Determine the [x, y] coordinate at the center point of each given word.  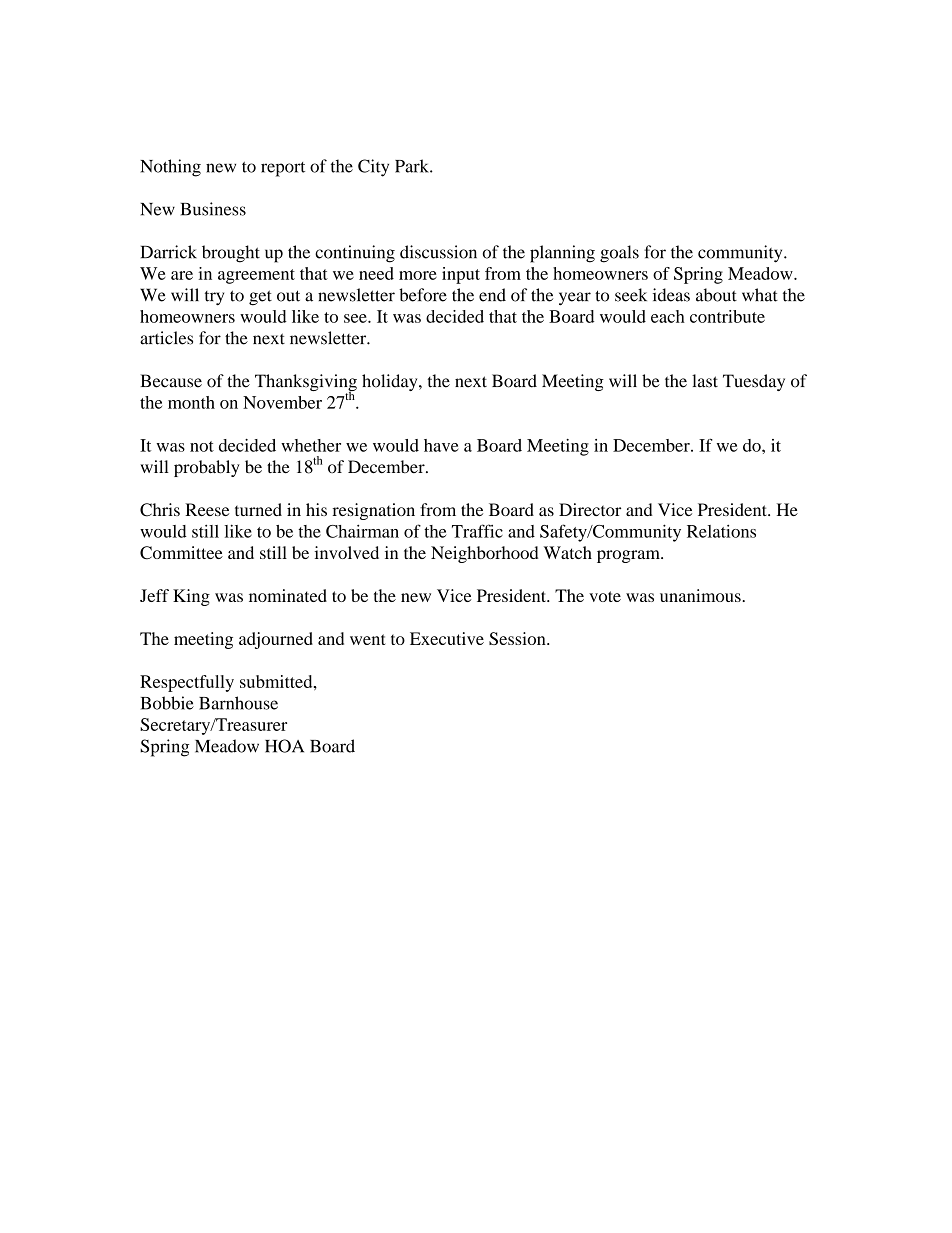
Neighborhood [484, 554]
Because [171, 381]
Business [213, 209]
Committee [181, 553]
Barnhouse [238, 703]
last [705, 381]
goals [619, 254]
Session [518, 638]
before [423, 295]
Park [413, 166]
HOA [284, 746]
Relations [721, 531]
